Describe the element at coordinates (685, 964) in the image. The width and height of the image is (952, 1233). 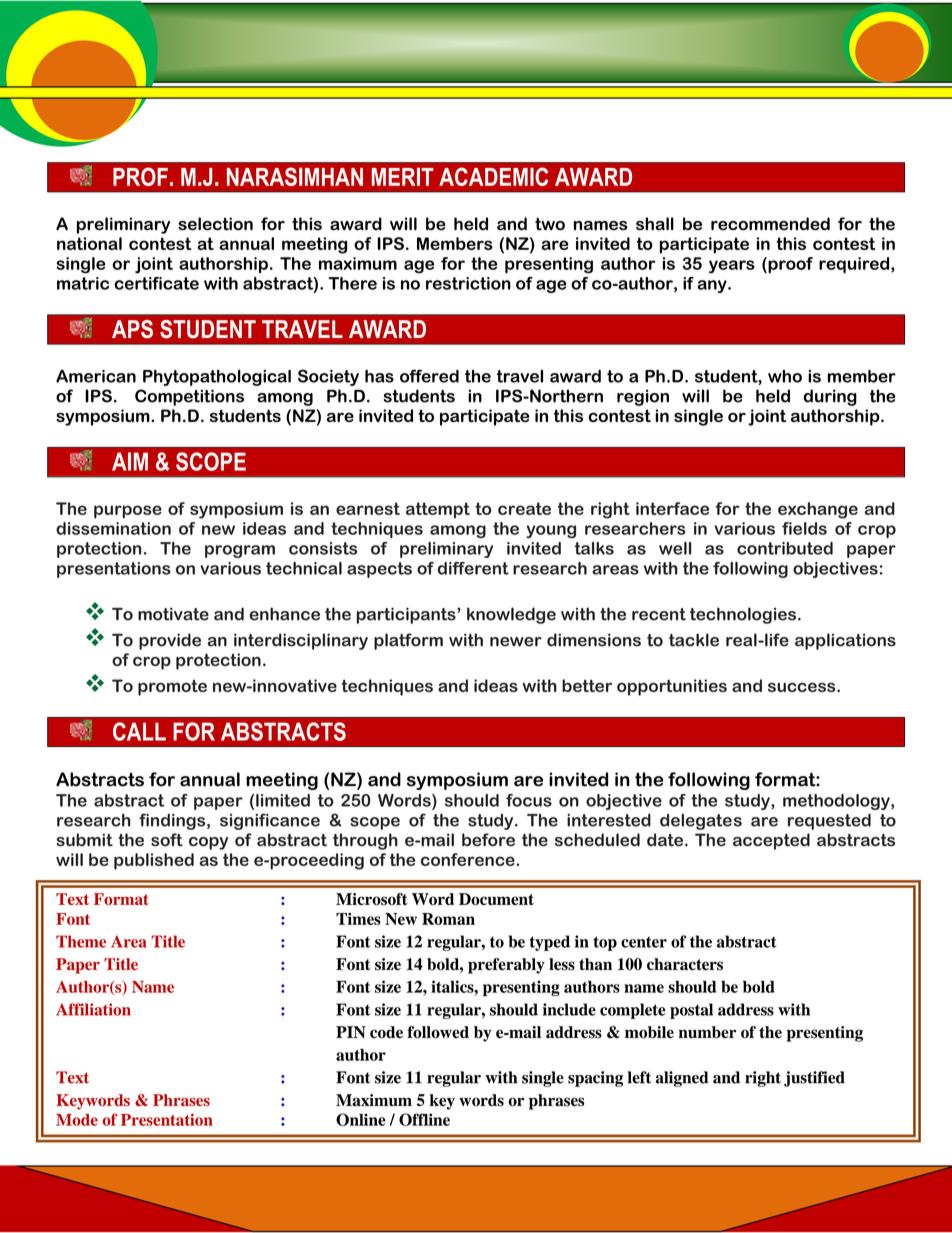
I see `characters` at that location.
